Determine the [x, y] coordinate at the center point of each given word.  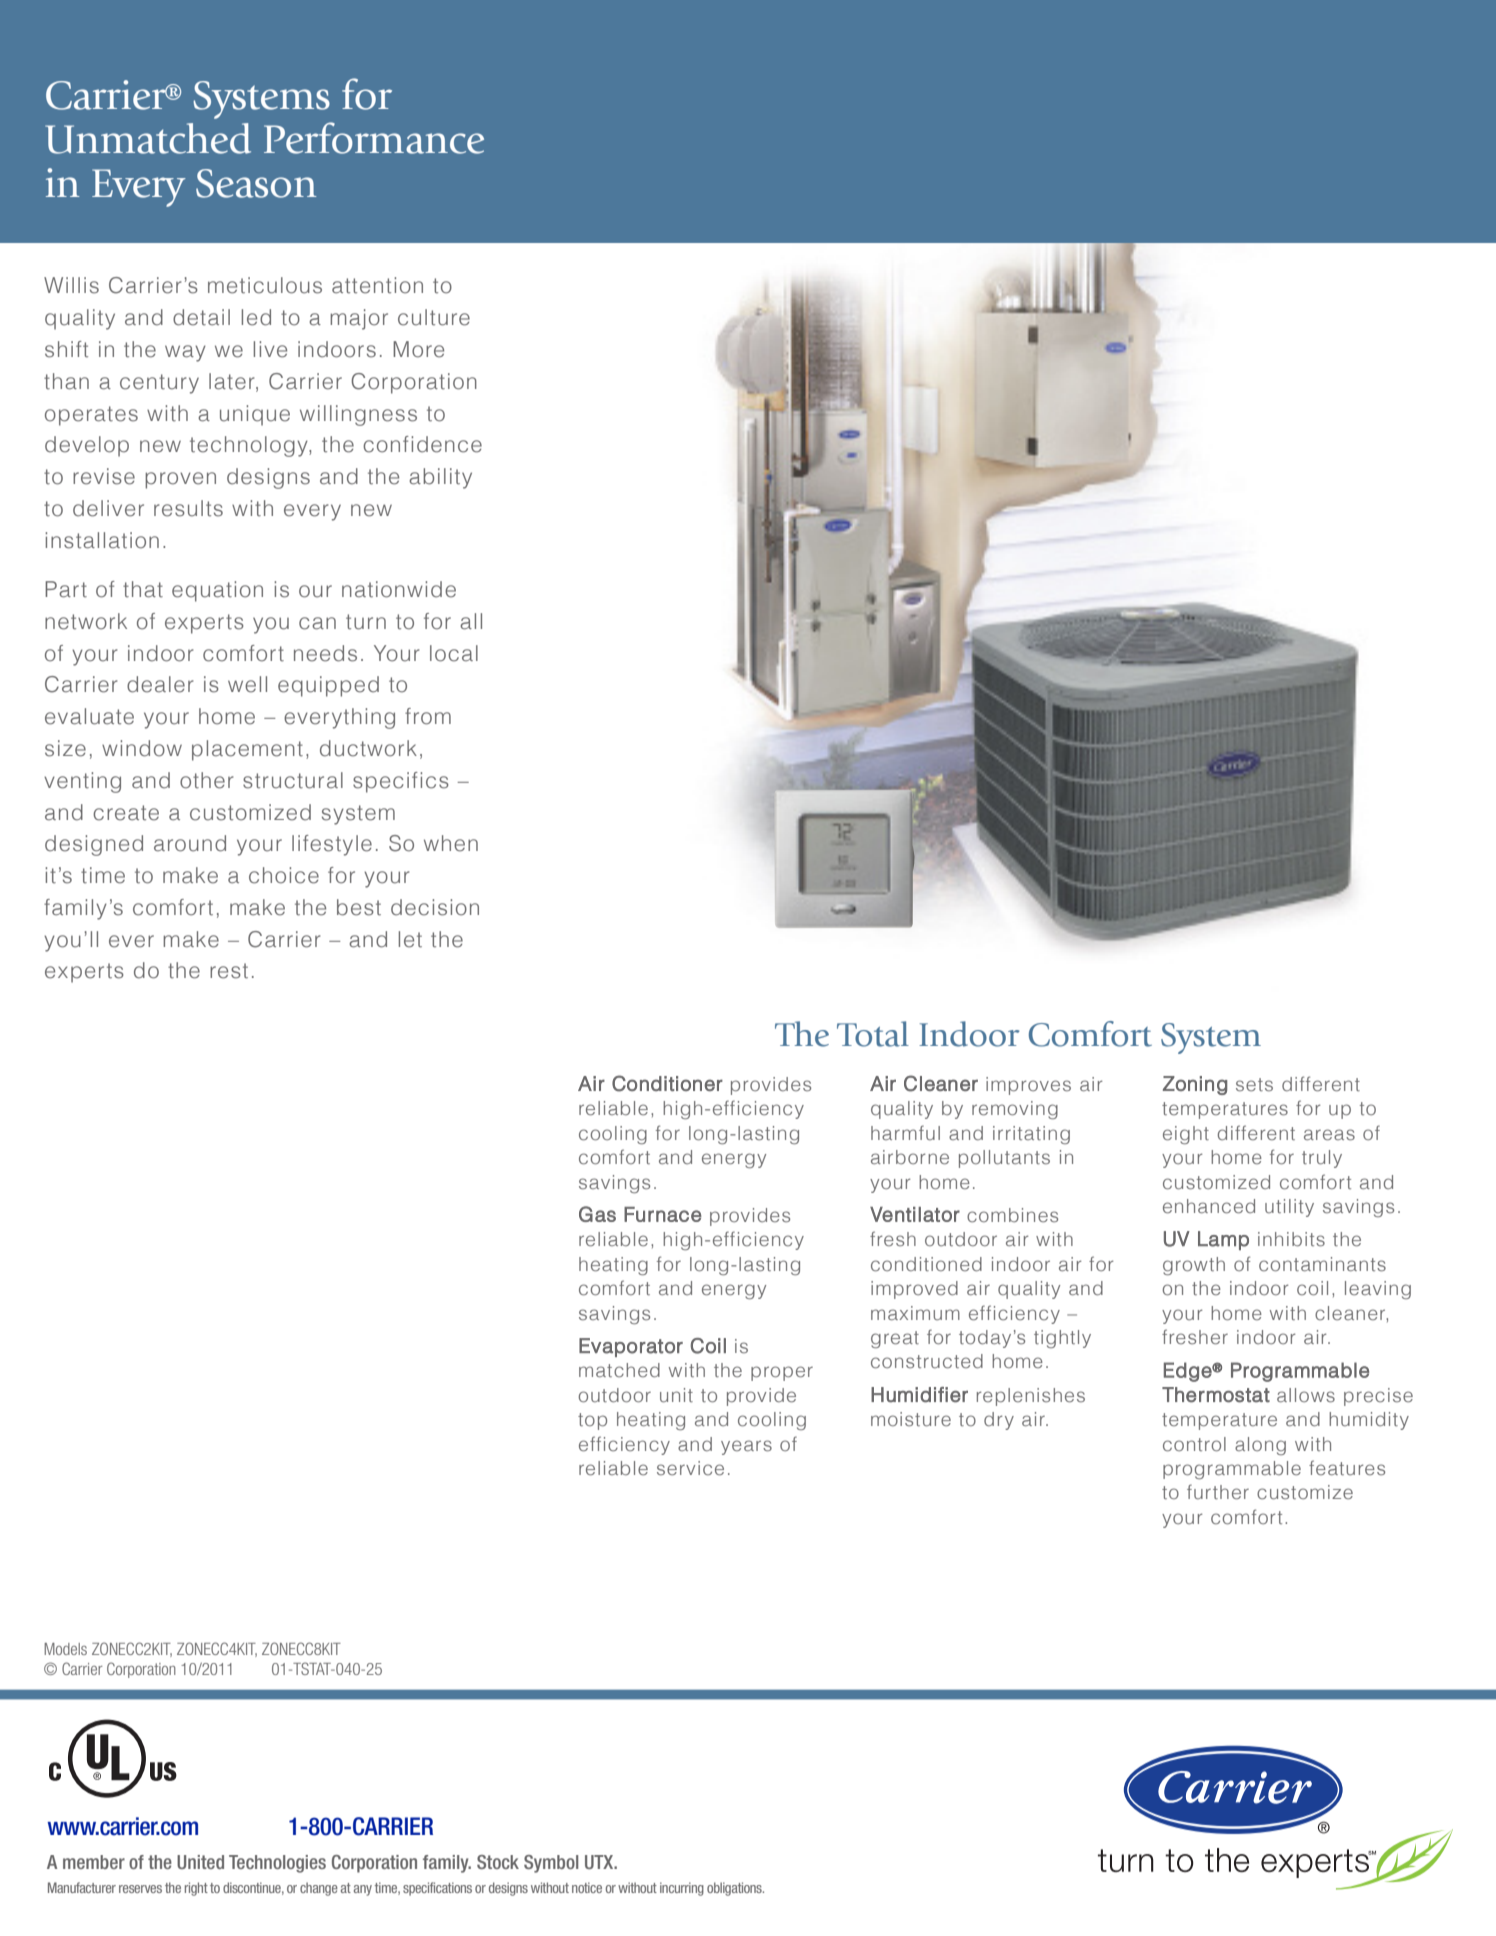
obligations [735, 1889]
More [418, 349]
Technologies [277, 1864]
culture [434, 317]
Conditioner [667, 1083]
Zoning [1195, 1085]
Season [256, 183]
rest [229, 971]
